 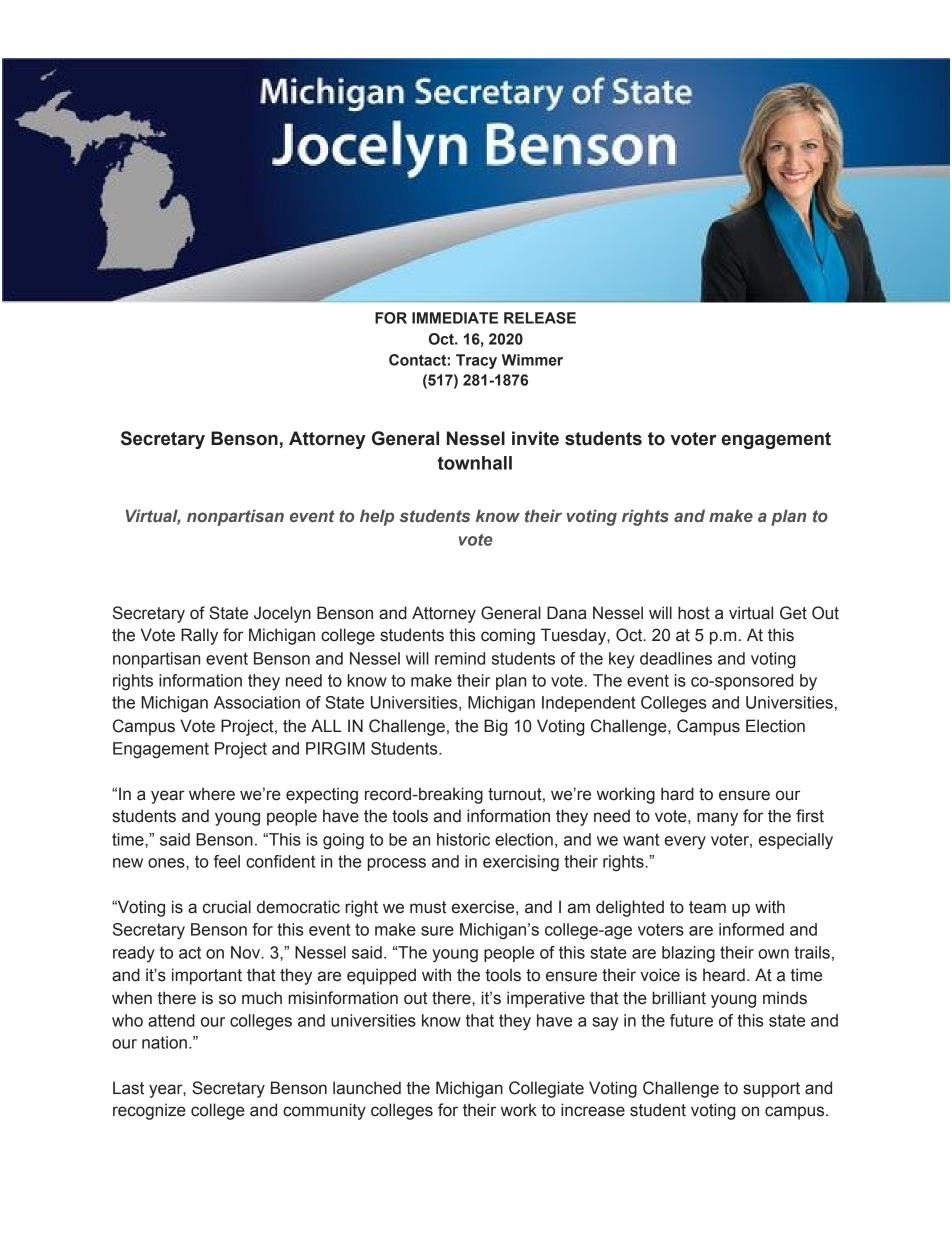 I want to click on Rally, so click(x=199, y=636).
